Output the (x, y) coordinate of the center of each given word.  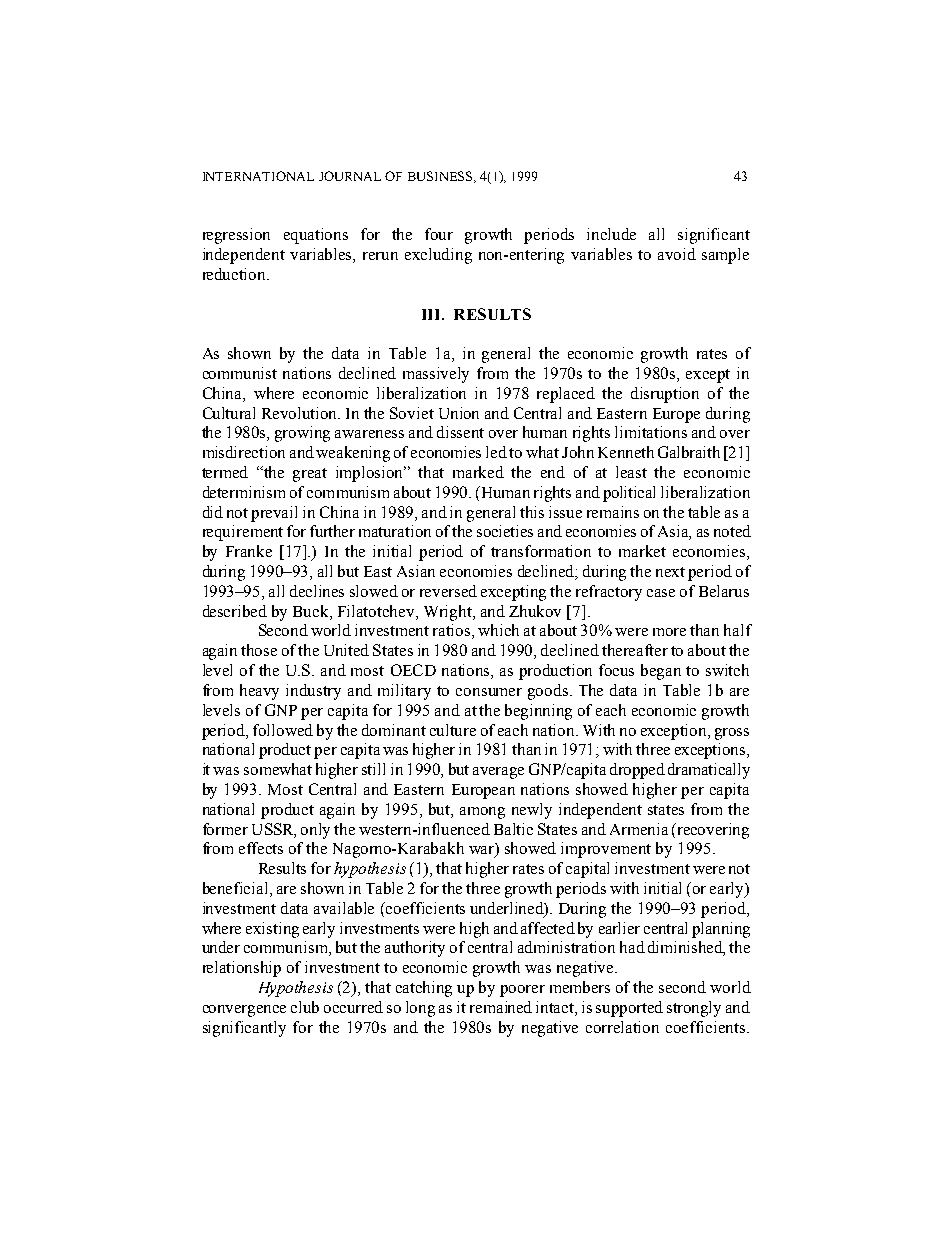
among (482, 813)
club (305, 1007)
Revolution (301, 413)
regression (236, 236)
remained (501, 1007)
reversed (448, 591)
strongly (694, 1009)
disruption (665, 395)
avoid (677, 254)
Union (459, 413)
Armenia (639, 829)
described (235, 611)
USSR (274, 830)
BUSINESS (442, 177)
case (661, 593)
